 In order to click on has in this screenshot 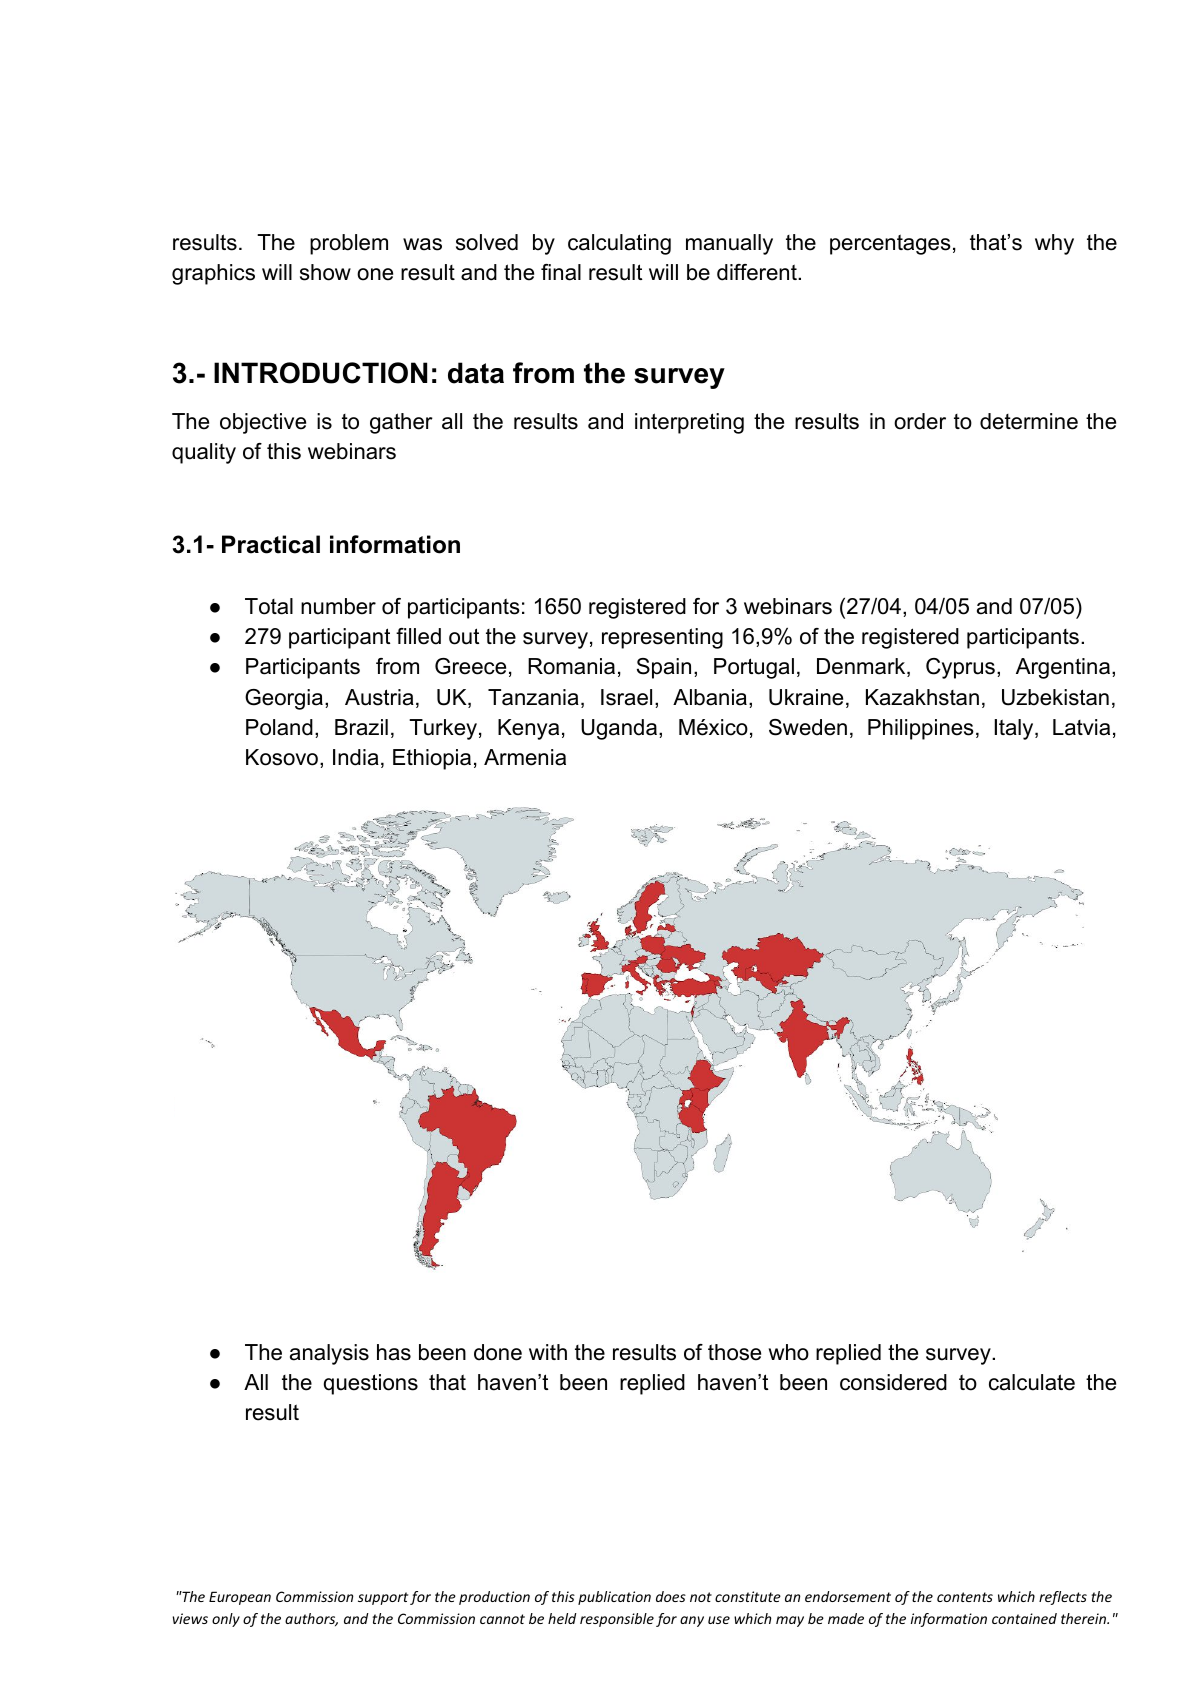, I will do `click(394, 1352)`.
